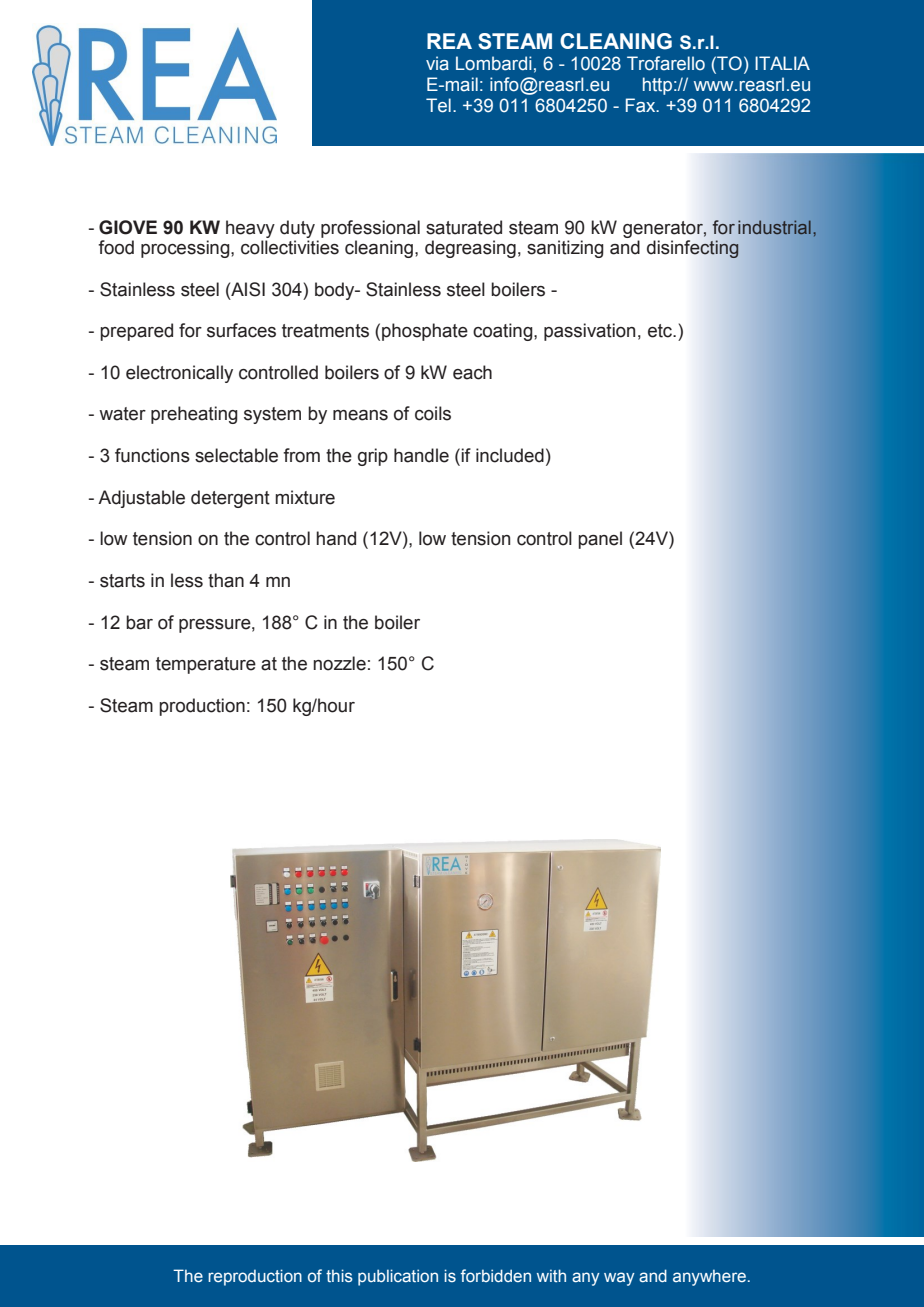  I want to click on this, so click(339, 1275).
